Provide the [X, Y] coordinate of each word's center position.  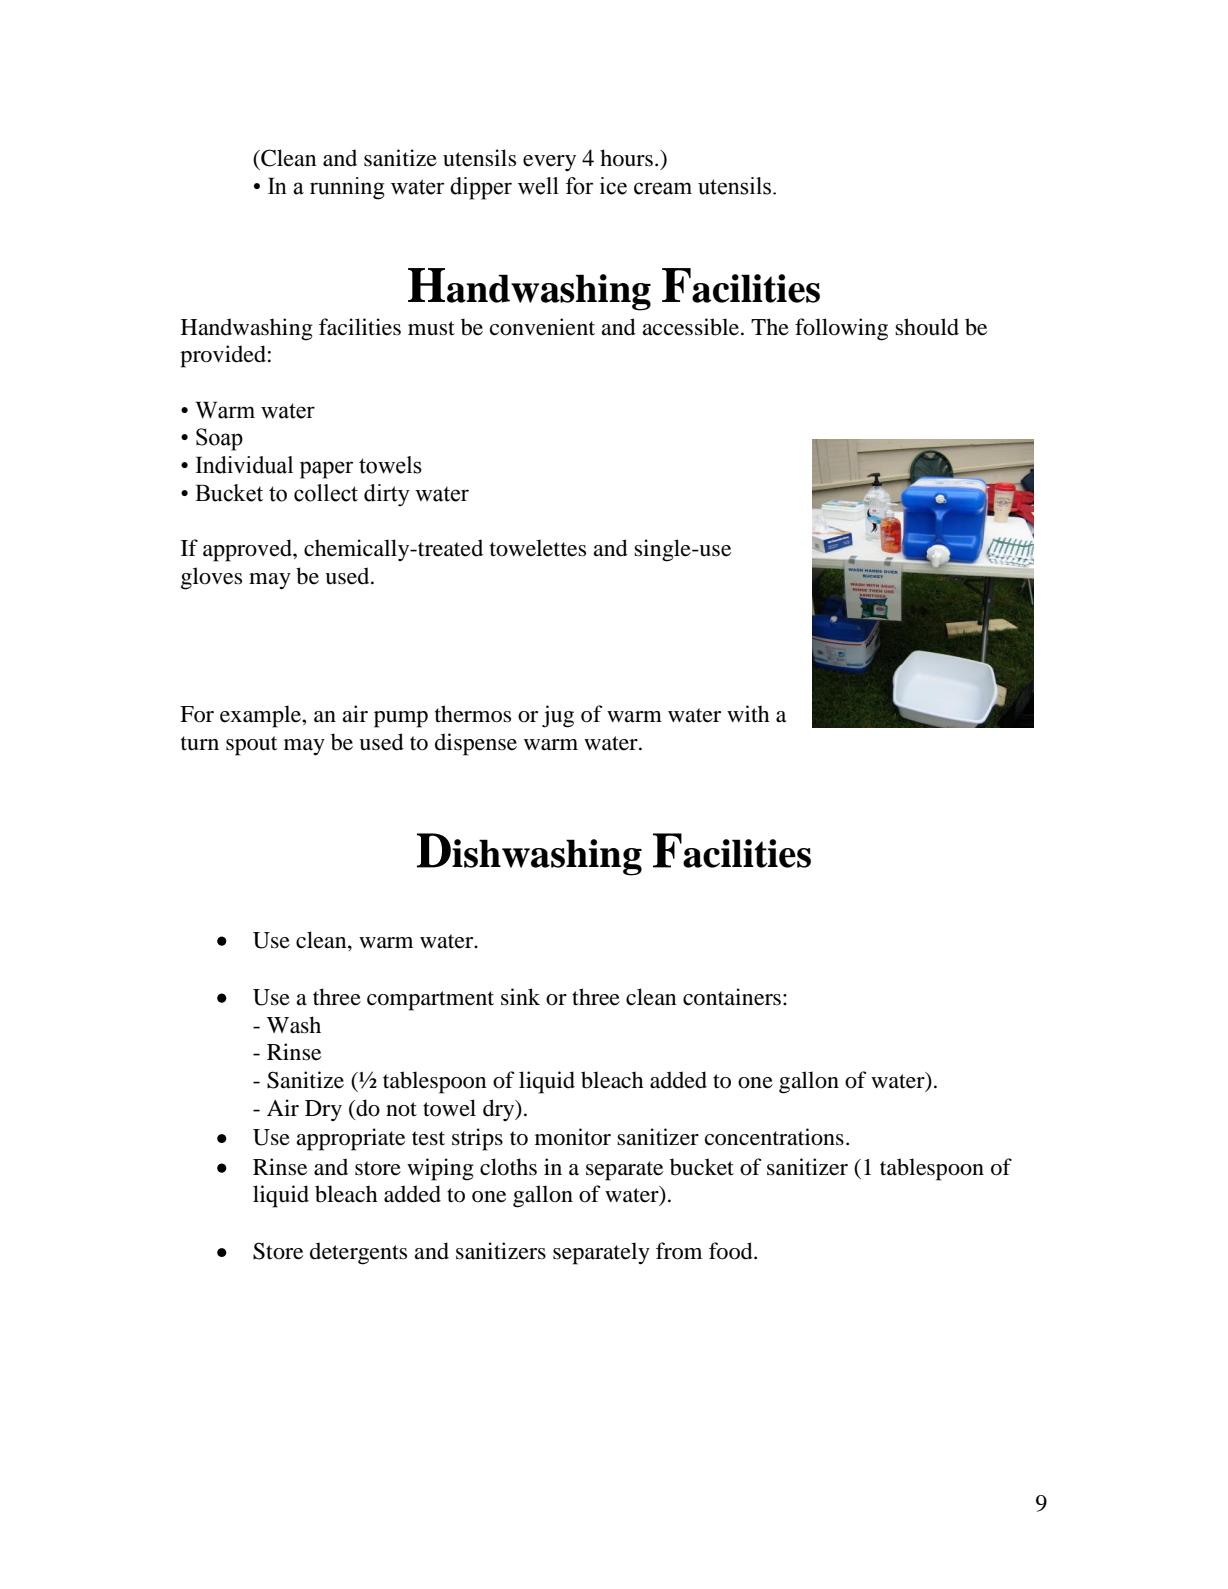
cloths [508, 1167]
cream [663, 188]
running [347, 188]
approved [248, 550]
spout [252, 746]
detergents [358, 1253]
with [748, 713]
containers [732, 997]
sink [520, 997]
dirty [387, 495]
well [538, 186]
